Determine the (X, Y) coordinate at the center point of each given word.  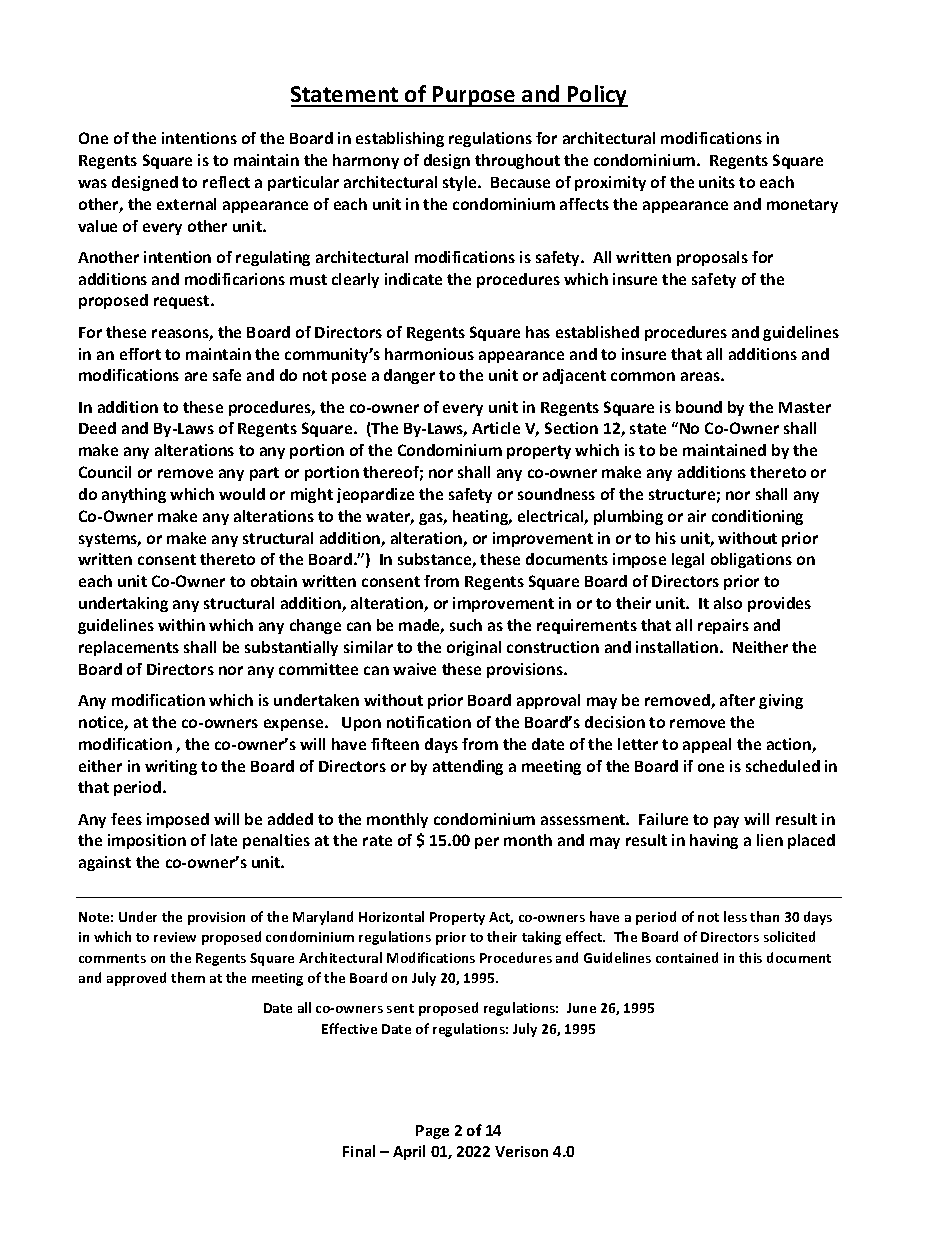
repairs (723, 626)
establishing (400, 139)
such (466, 625)
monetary (802, 206)
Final (359, 1151)
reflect (226, 182)
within (181, 625)
